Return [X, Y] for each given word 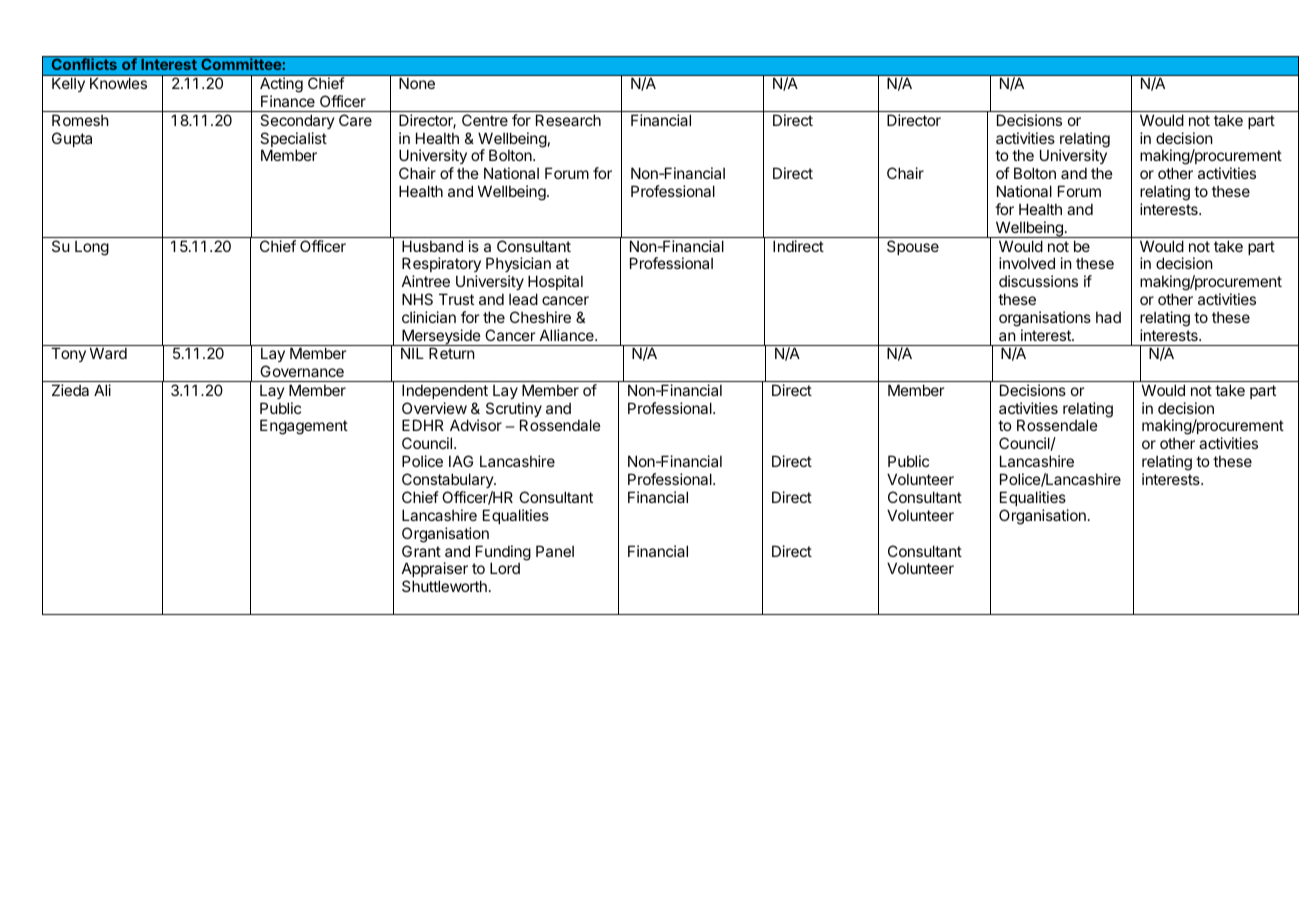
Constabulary [448, 480]
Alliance [568, 335]
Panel [555, 551]
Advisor [476, 425]
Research [568, 120]
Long [92, 248]
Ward [108, 353]
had [1108, 317]
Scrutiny [514, 411]
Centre [485, 120]
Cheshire [540, 317]
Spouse [913, 247]
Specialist [293, 141]
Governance [302, 371]
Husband [432, 246]
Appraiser [435, 571]
